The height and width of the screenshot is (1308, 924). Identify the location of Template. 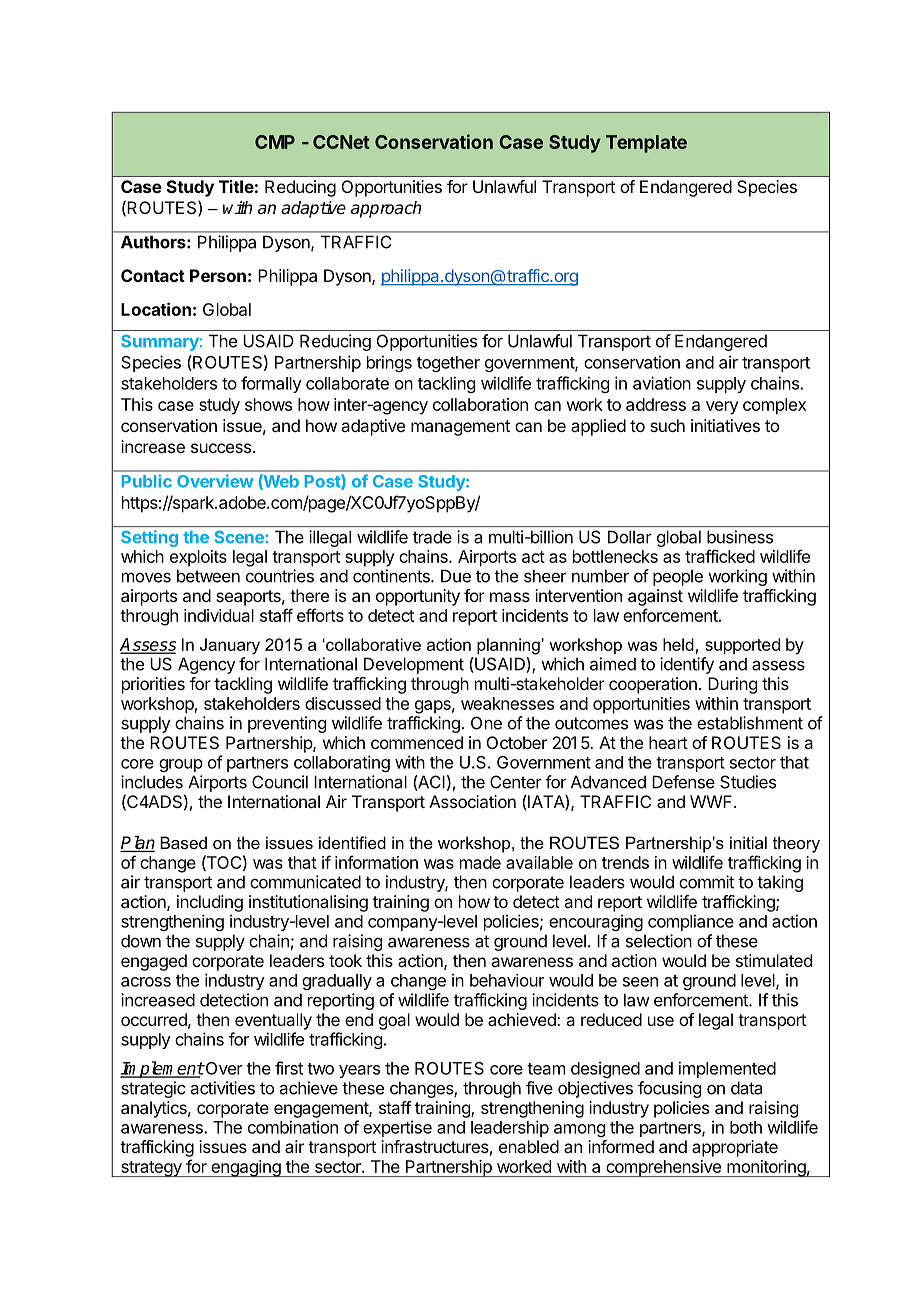
(646, 144).
